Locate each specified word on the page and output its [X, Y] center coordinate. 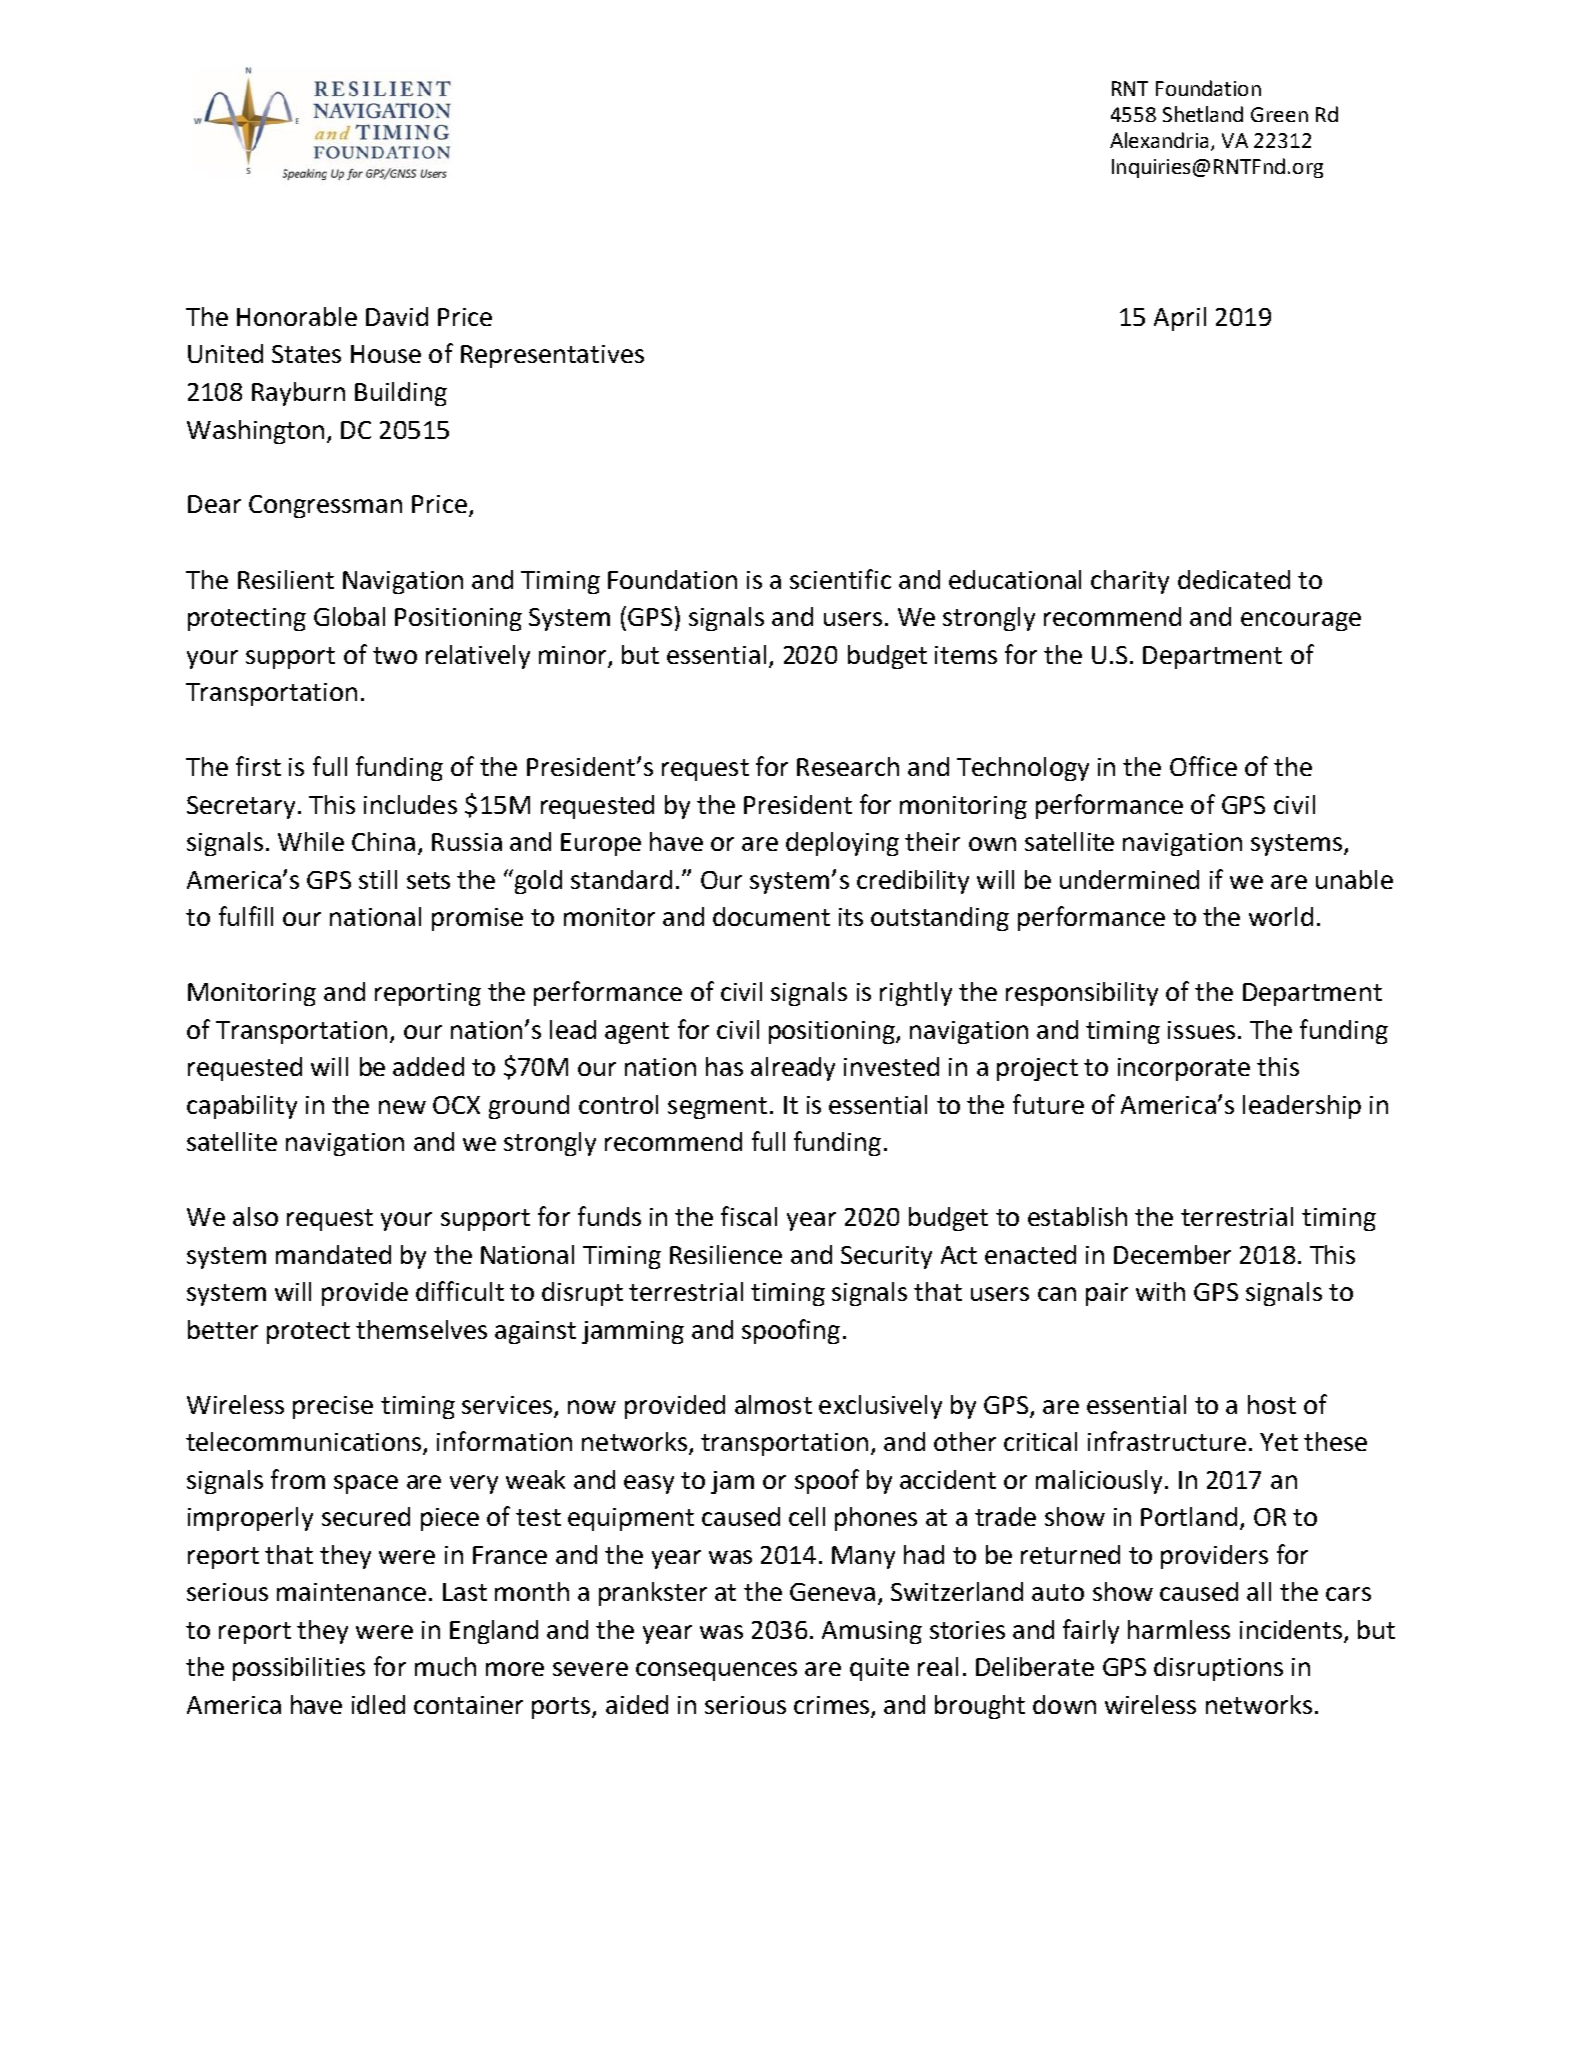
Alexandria [1159, 140]
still [378, 879]
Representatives [552, 356]
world [1281, 916]
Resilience [726, 1254]
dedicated [1234, 579]
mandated [333, 1254]
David [397, 316]
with [1160, 1291]
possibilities [299, 1669]
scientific [840, 579]
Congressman [325, 506]
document [771, 916]
